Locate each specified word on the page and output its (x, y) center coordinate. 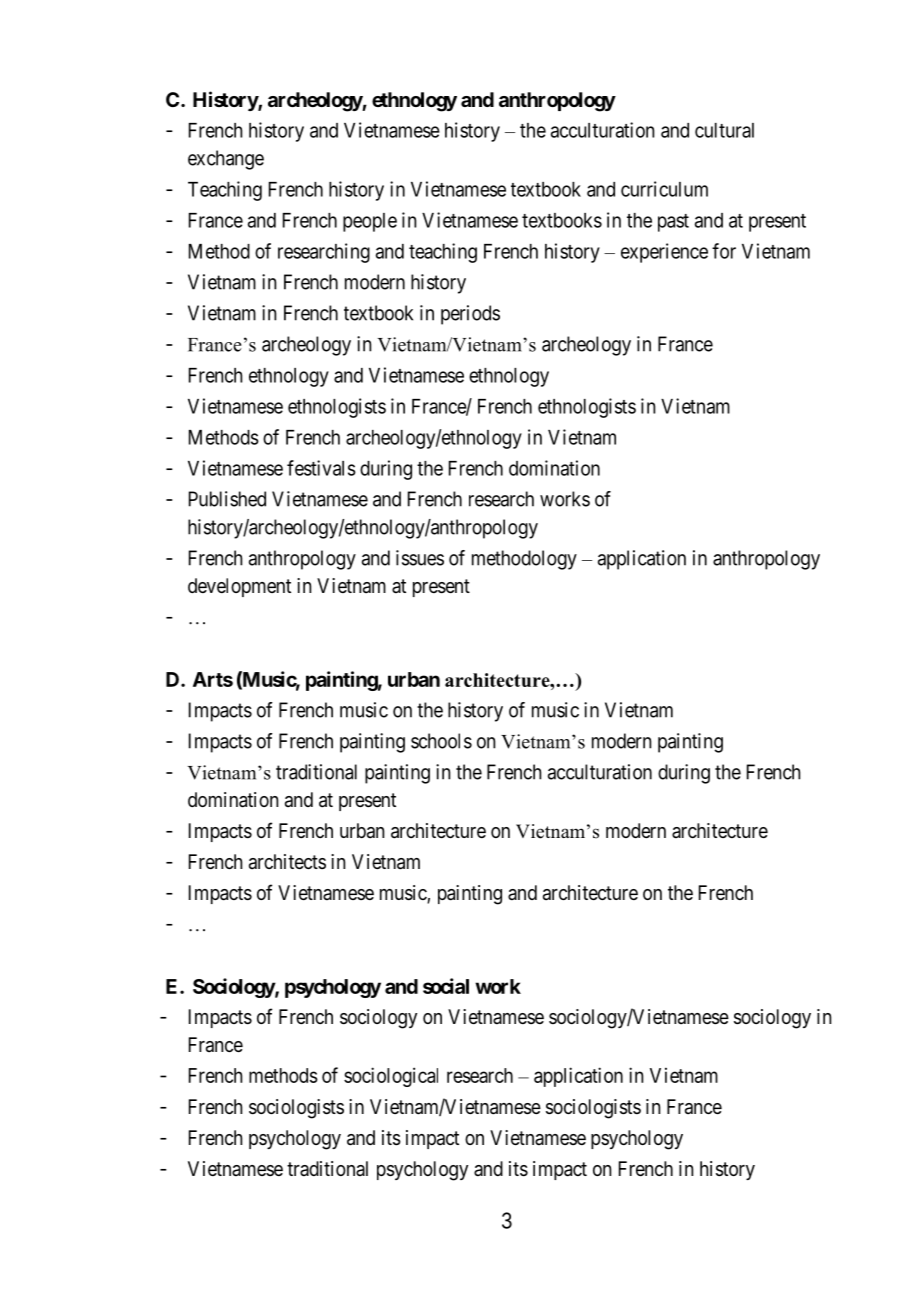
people (370, 222)
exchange (226, 160)
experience (664, 253)
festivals (321, 468)
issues (420, 558)
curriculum (664, 189)
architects (287, 862)
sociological (391, 1077)
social (446, 986)
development (239, 587)
